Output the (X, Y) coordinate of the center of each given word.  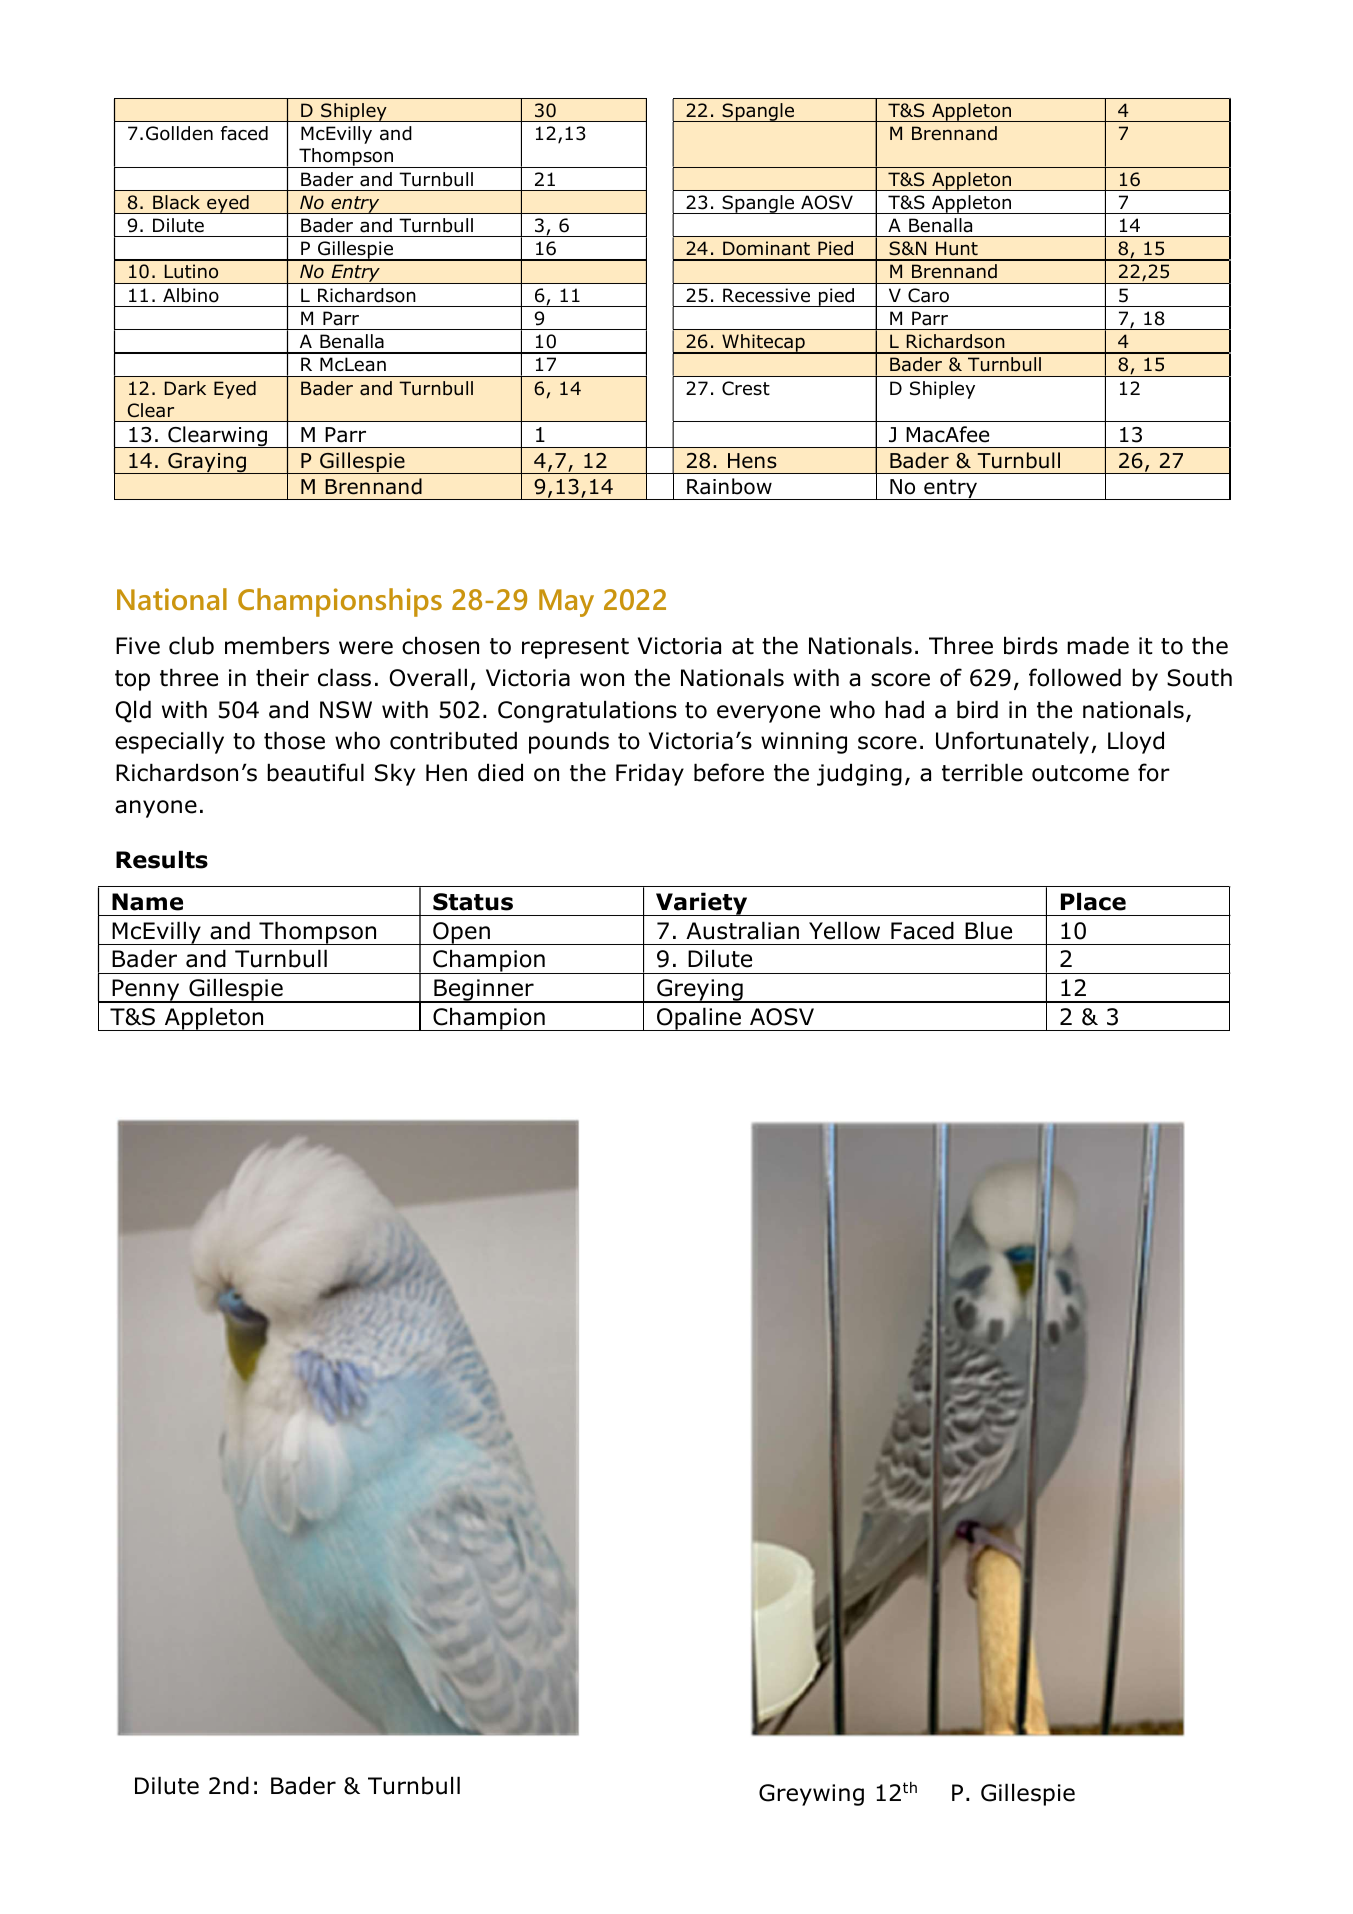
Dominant (766, 248)
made (1098, 645)
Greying (700, 991)
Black (176, 202)
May (566, 603)
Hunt (957, 248)
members (277, 645)
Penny (146, 991)
